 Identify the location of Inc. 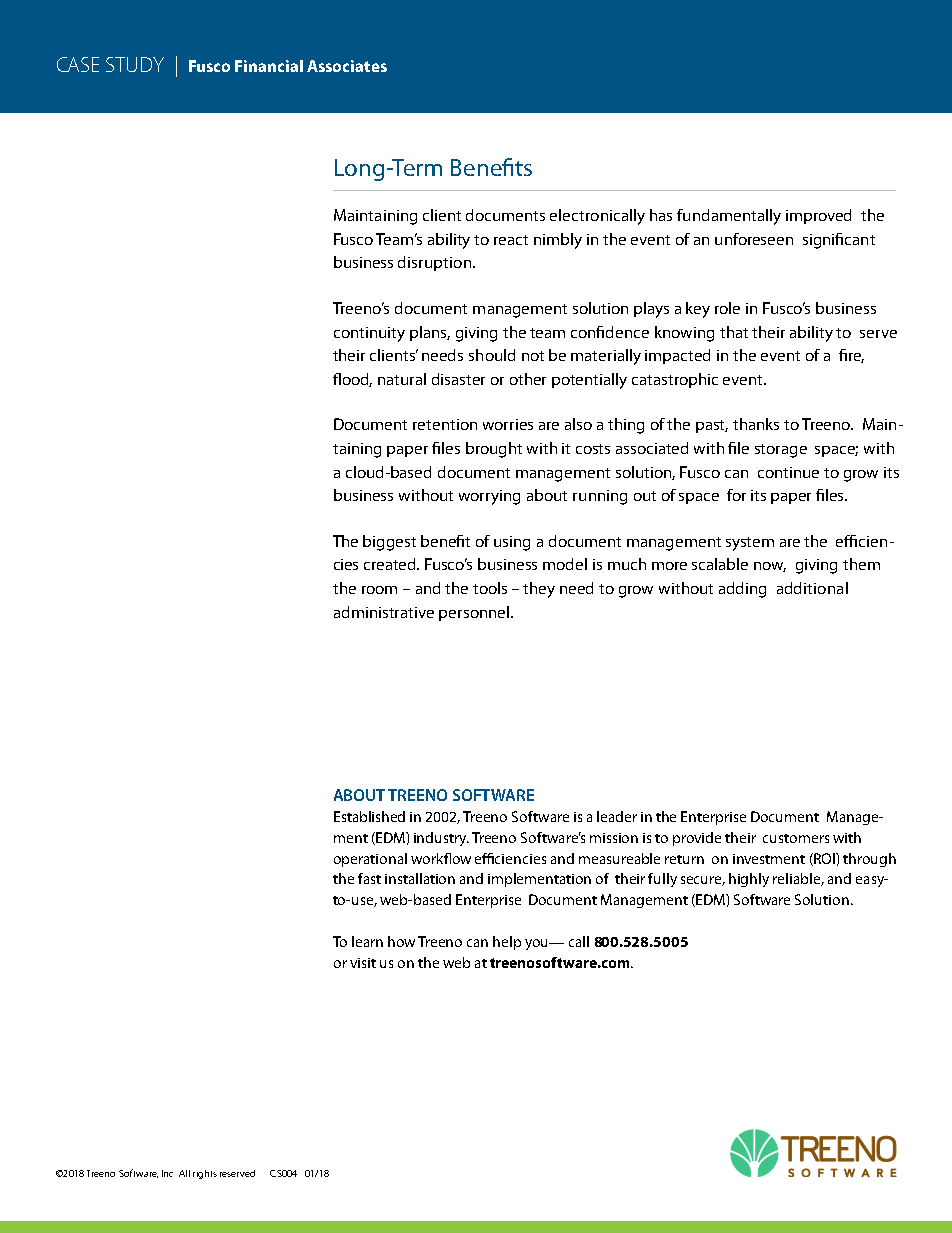
(167, 1173).
